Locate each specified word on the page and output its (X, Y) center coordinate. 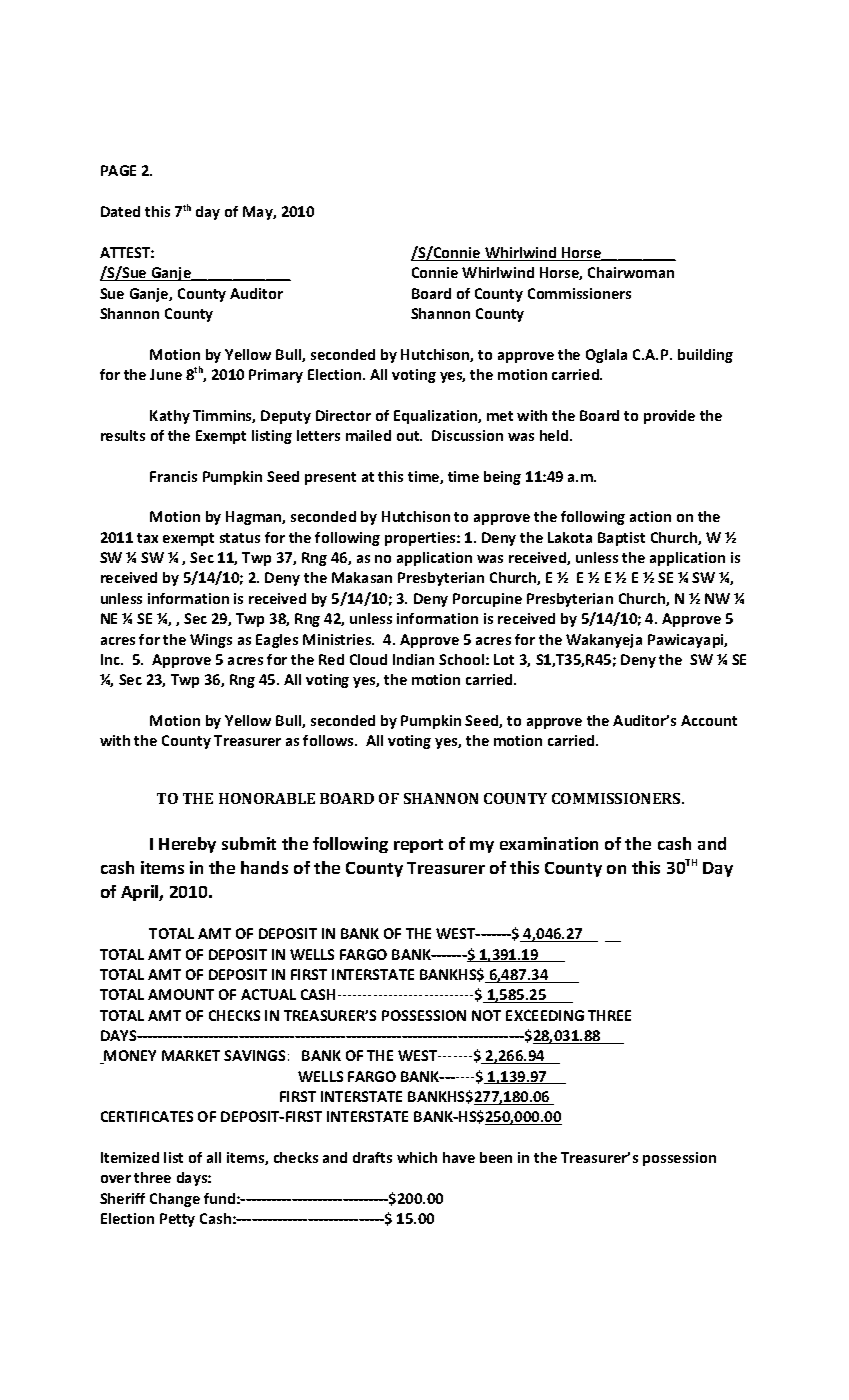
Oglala (606, 356)
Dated (120, 211)
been (496, 1157)
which (417, 1157)
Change (175, 1200)
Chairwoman (631, 272)
